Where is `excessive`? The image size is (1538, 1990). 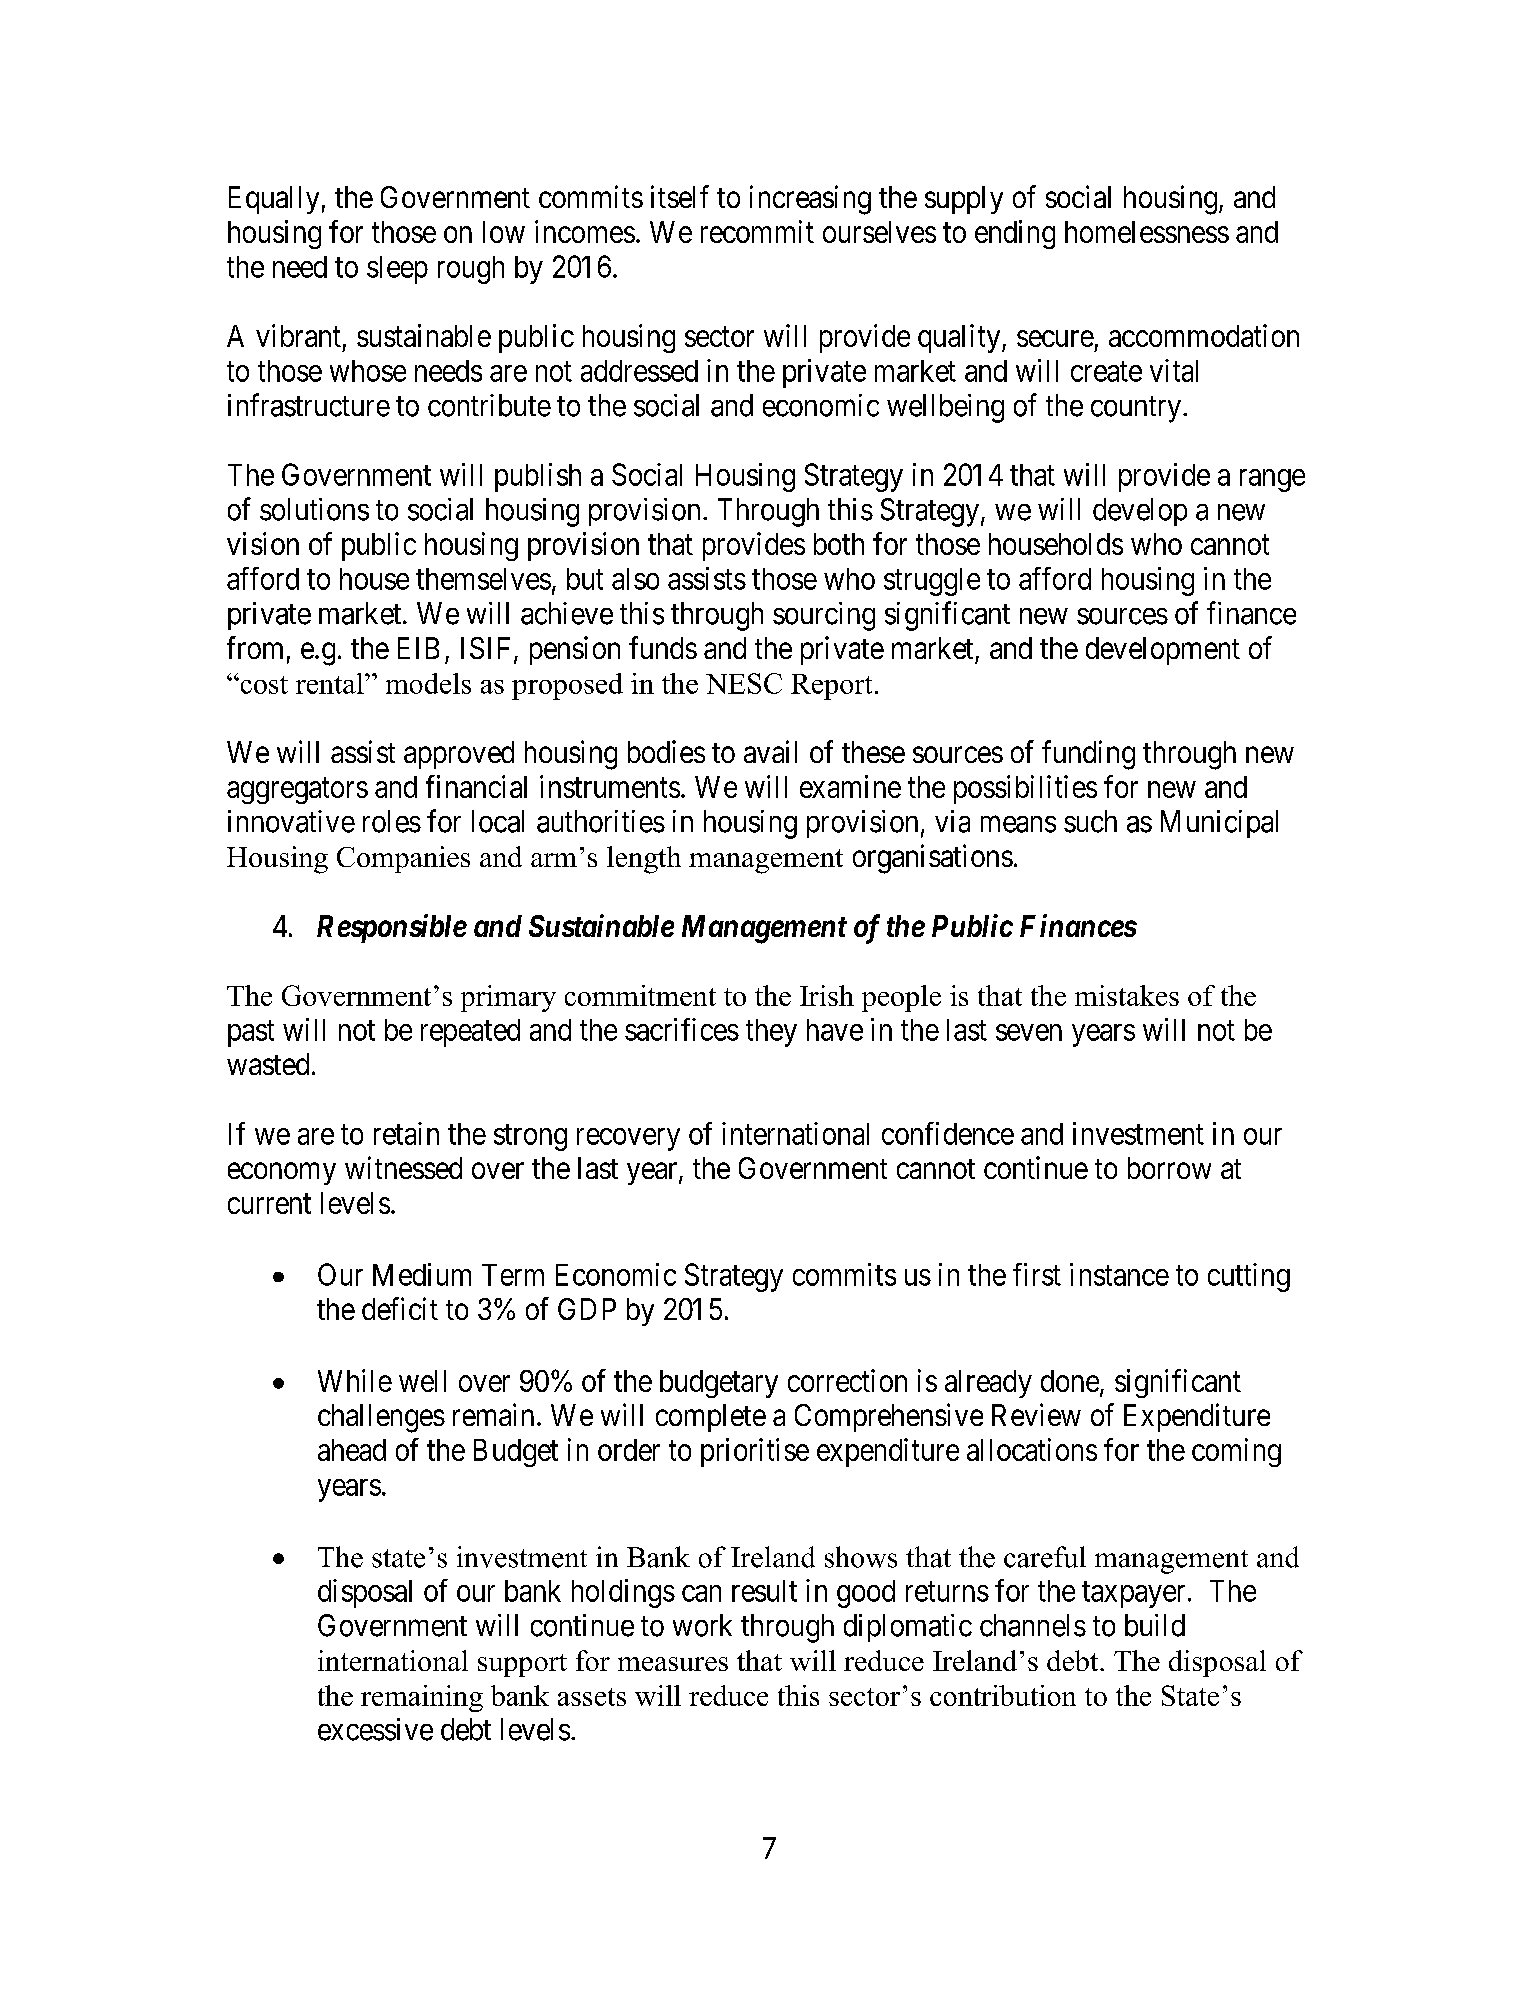 excessive is located at coordinates (375, 1729).
